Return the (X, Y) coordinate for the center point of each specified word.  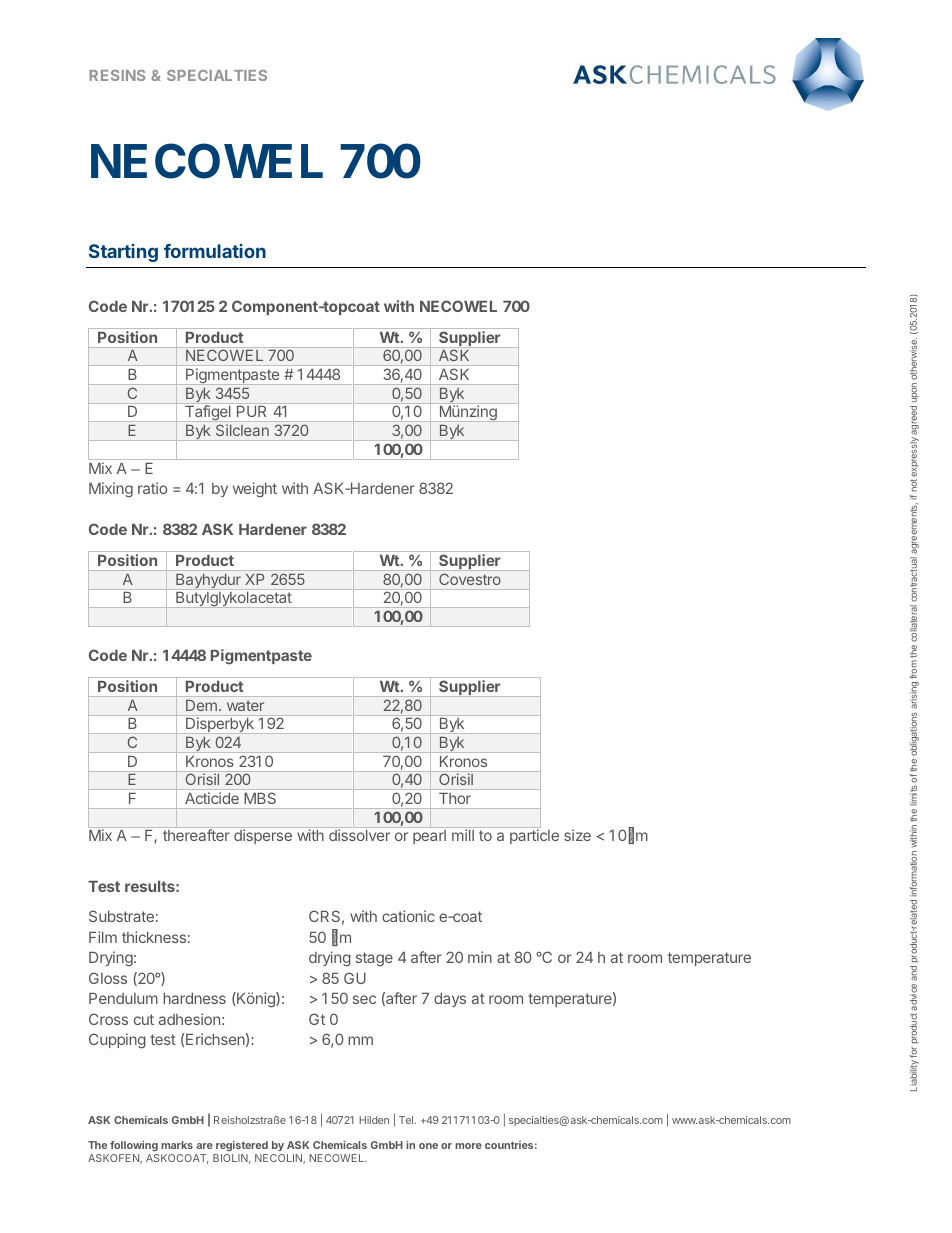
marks (177, 1145)
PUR (251, 411)
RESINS (117, 75)
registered (241, 1148)
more (468, 1146)
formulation (215, 251)
